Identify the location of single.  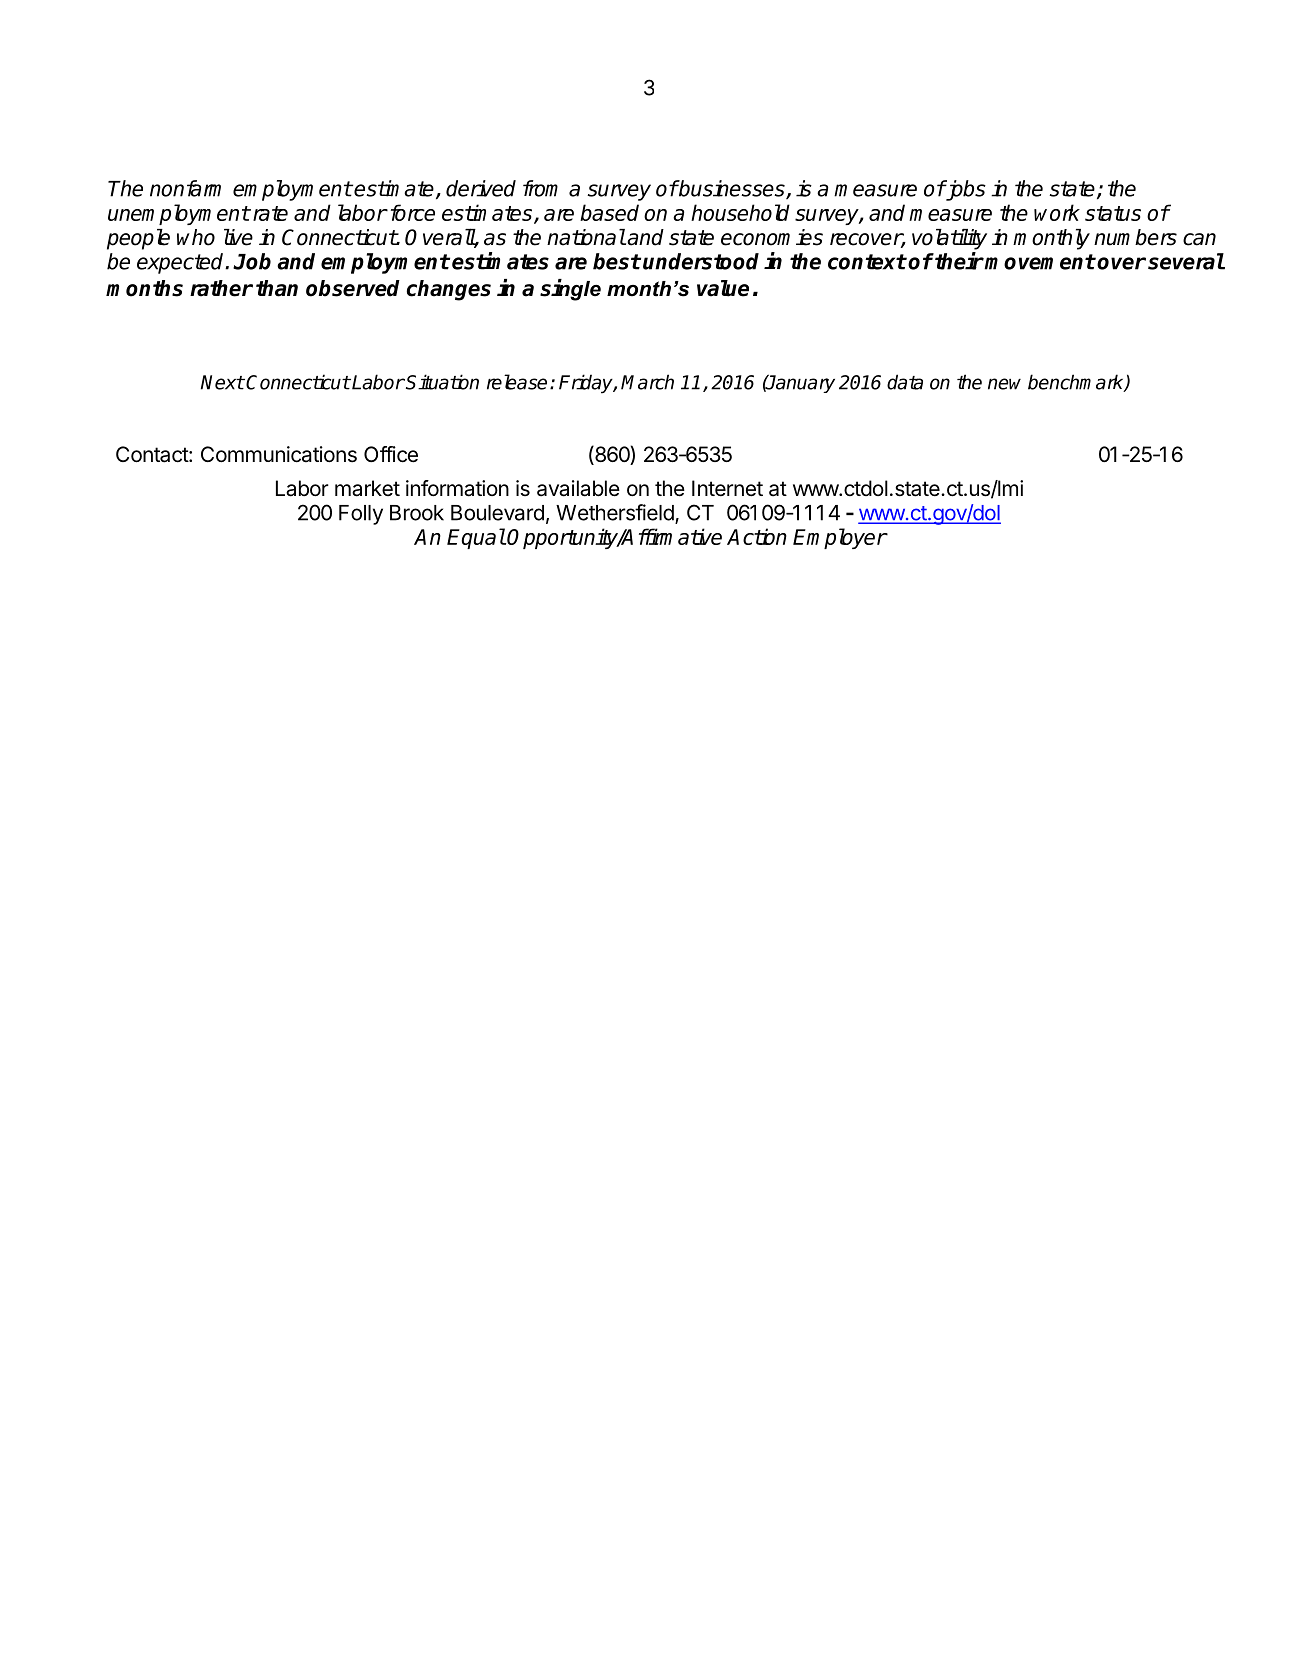
(570, 290).
